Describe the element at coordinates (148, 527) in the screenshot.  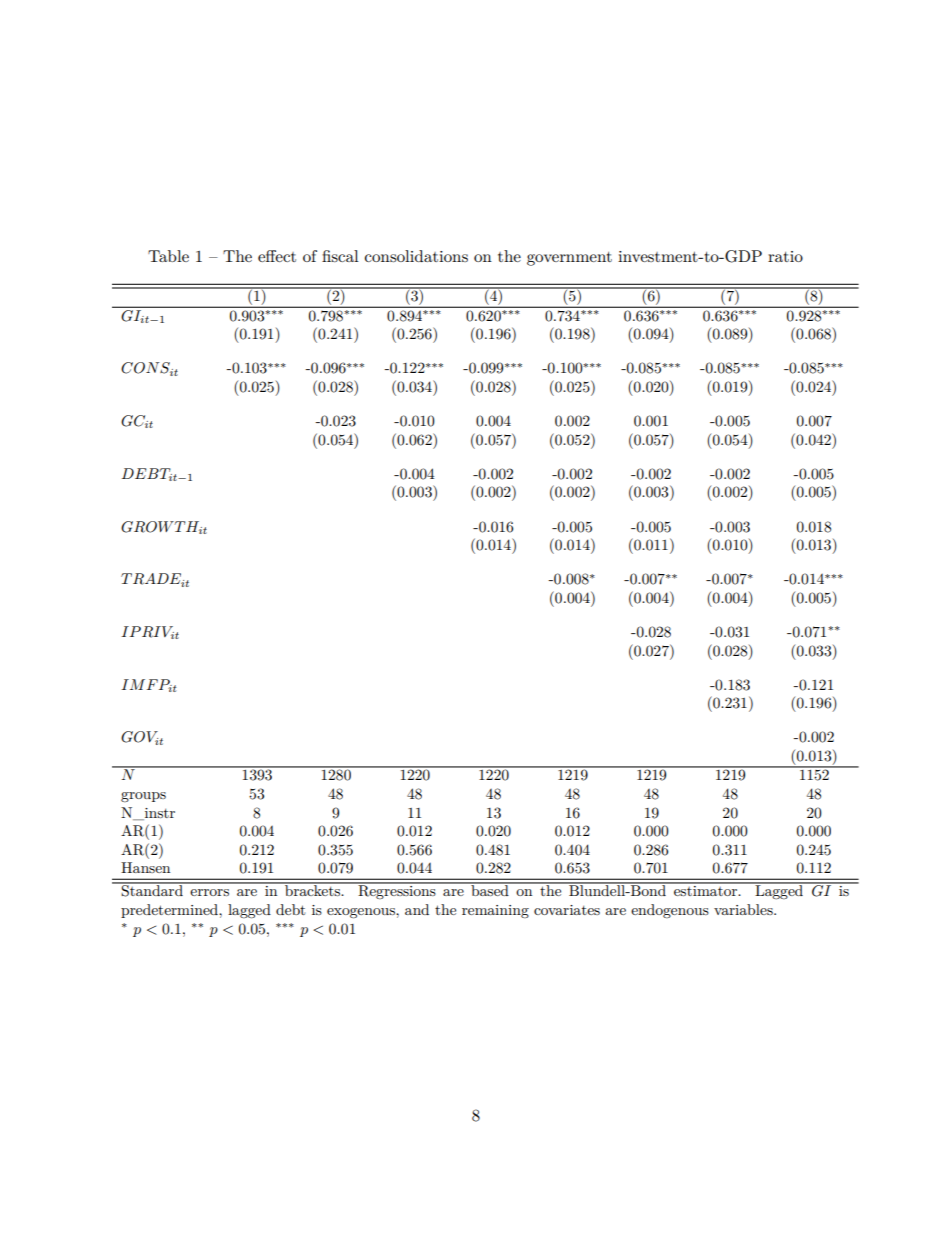
I see `GROW` at that location.
